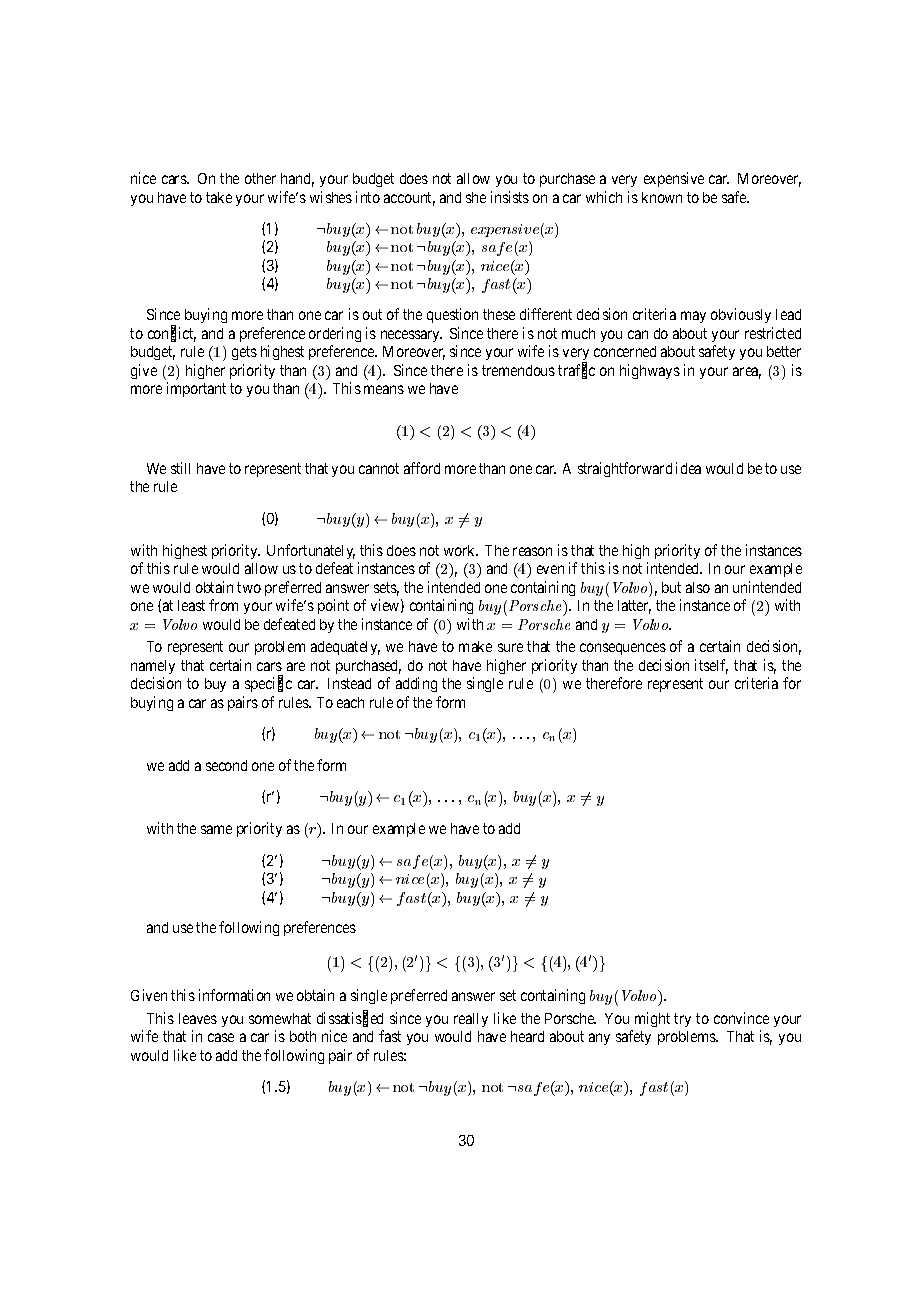 Image resolution: width=924 pixels, height=1308 pixels. What do you see at coordinates (662, 197) in the screenshot?
I see `known` at bounding box center [662, 197].
